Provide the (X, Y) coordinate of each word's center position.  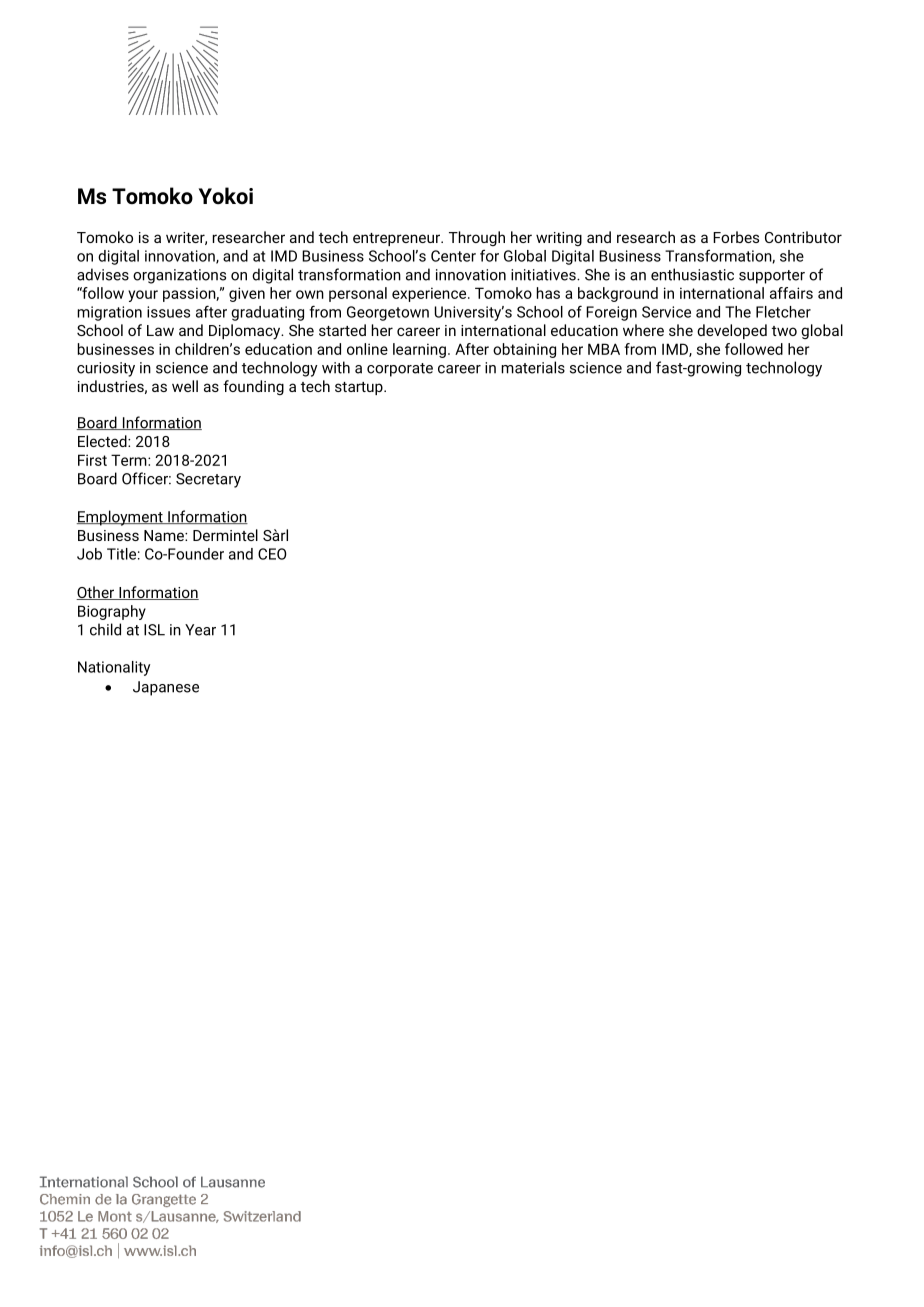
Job (89, 554)
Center (453, 256)
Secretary (208, 480)
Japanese (166, 688)
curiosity (106, 369)
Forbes (736, 237)
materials (533, 367)
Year (200, 630)
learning (419, 350)
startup (360, 388)
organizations (179, 276)
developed (732, 331)
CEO (272, 554)
